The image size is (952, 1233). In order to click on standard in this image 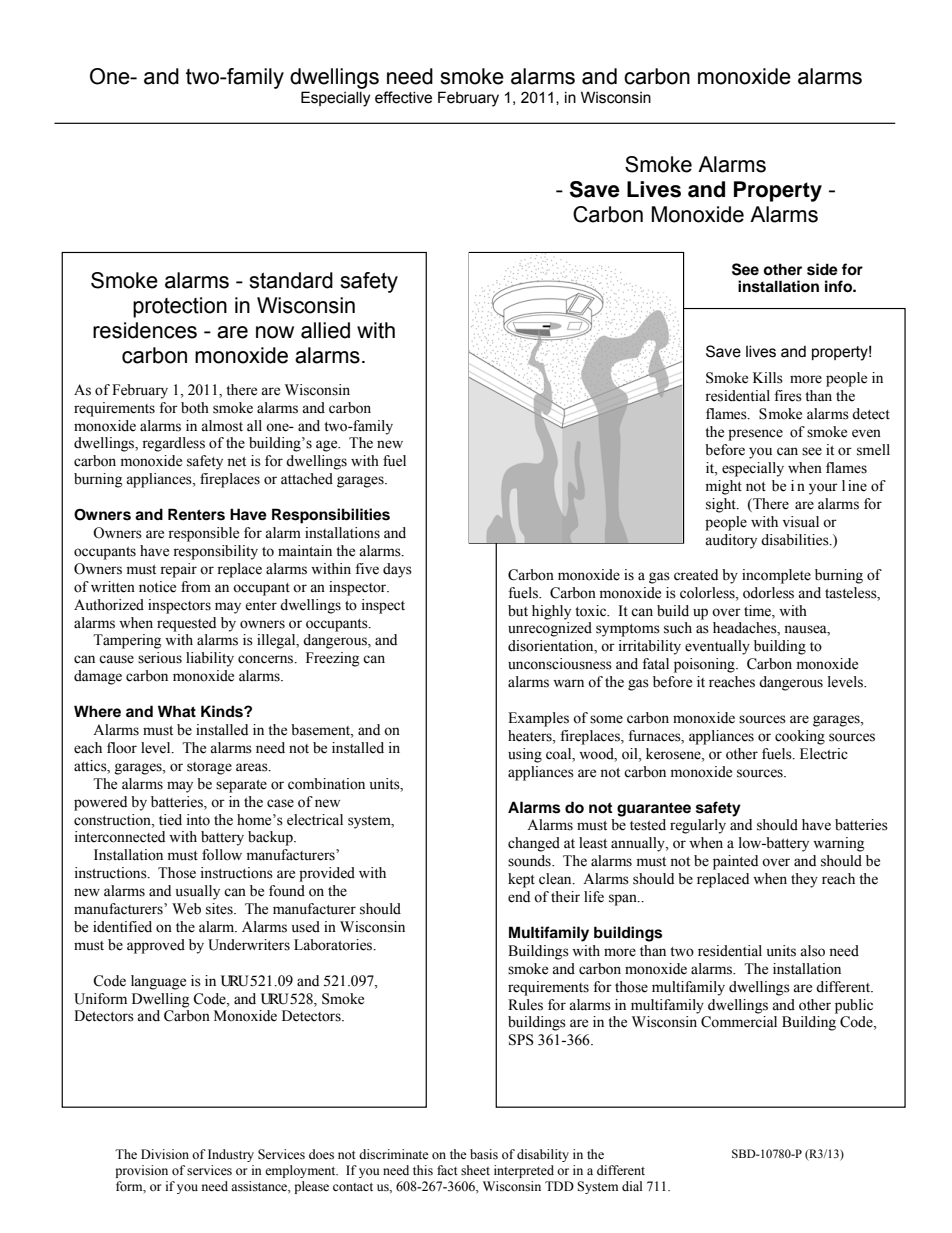, I will do `click(291, 280)`.
